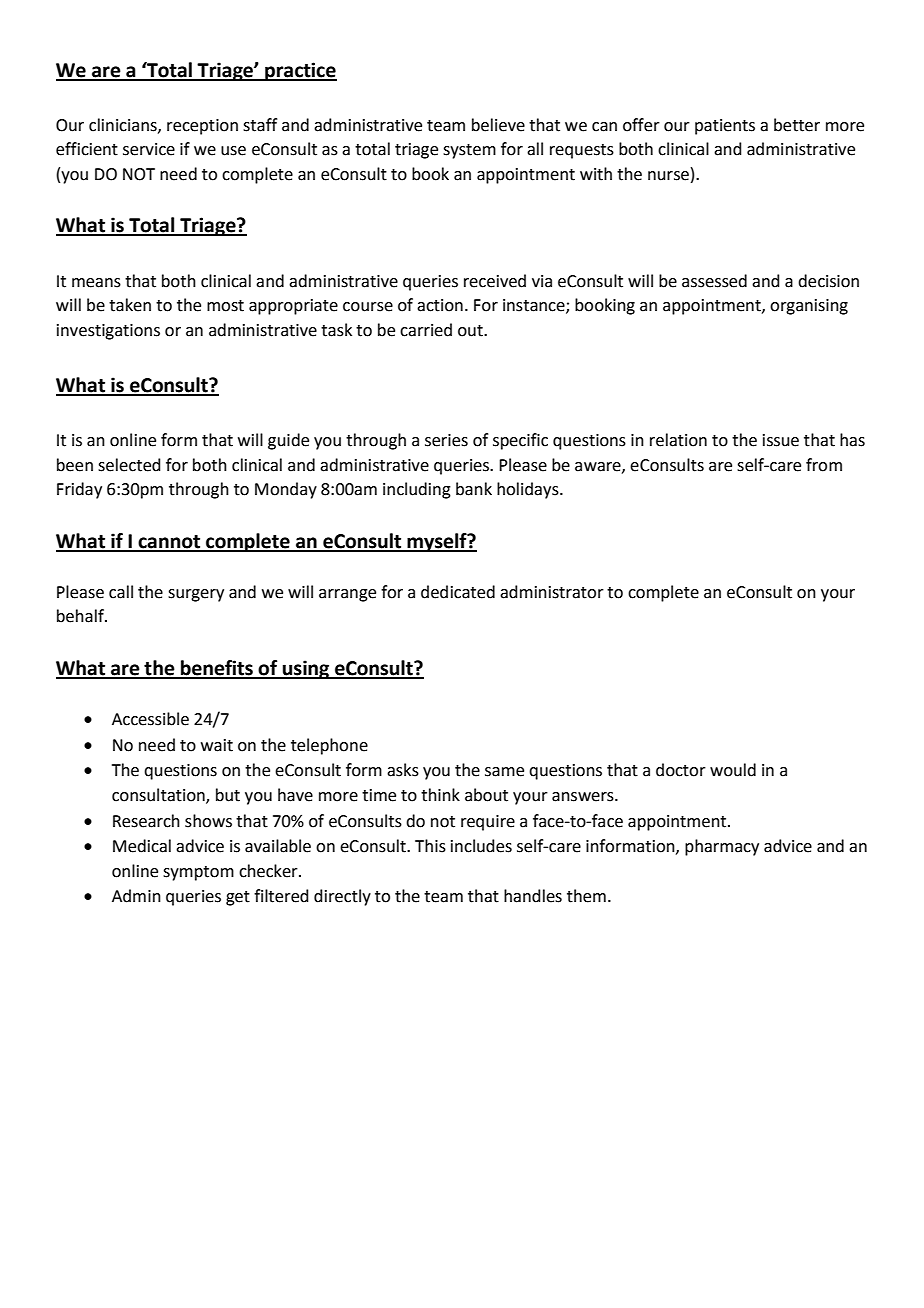  I want to click on symptom, so click(198, 873).
